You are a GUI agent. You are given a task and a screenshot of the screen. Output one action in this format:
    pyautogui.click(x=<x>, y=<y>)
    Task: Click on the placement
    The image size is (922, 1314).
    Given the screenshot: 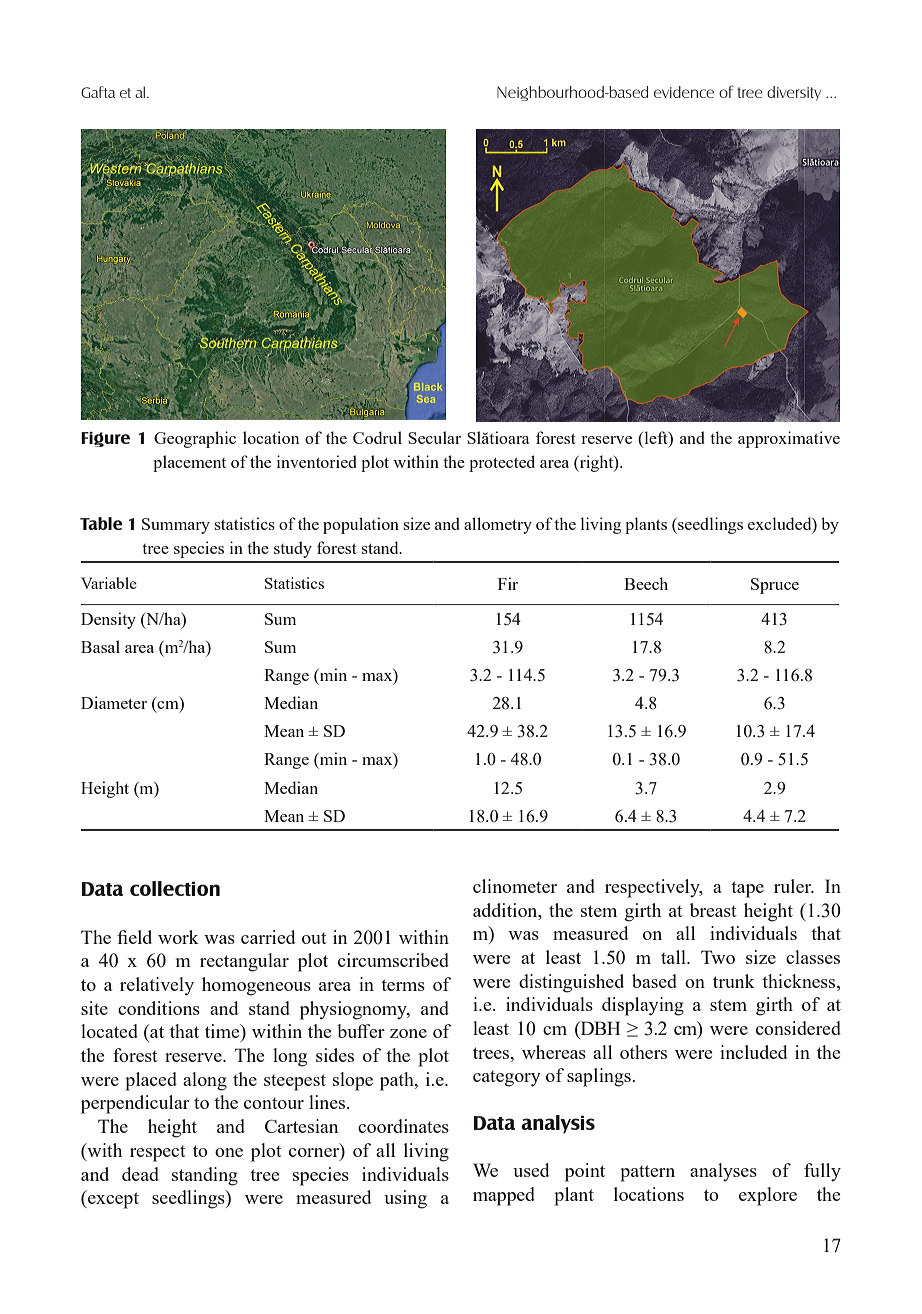 What is the action you would take?
    pyautogui.click(x=189, y=463)
